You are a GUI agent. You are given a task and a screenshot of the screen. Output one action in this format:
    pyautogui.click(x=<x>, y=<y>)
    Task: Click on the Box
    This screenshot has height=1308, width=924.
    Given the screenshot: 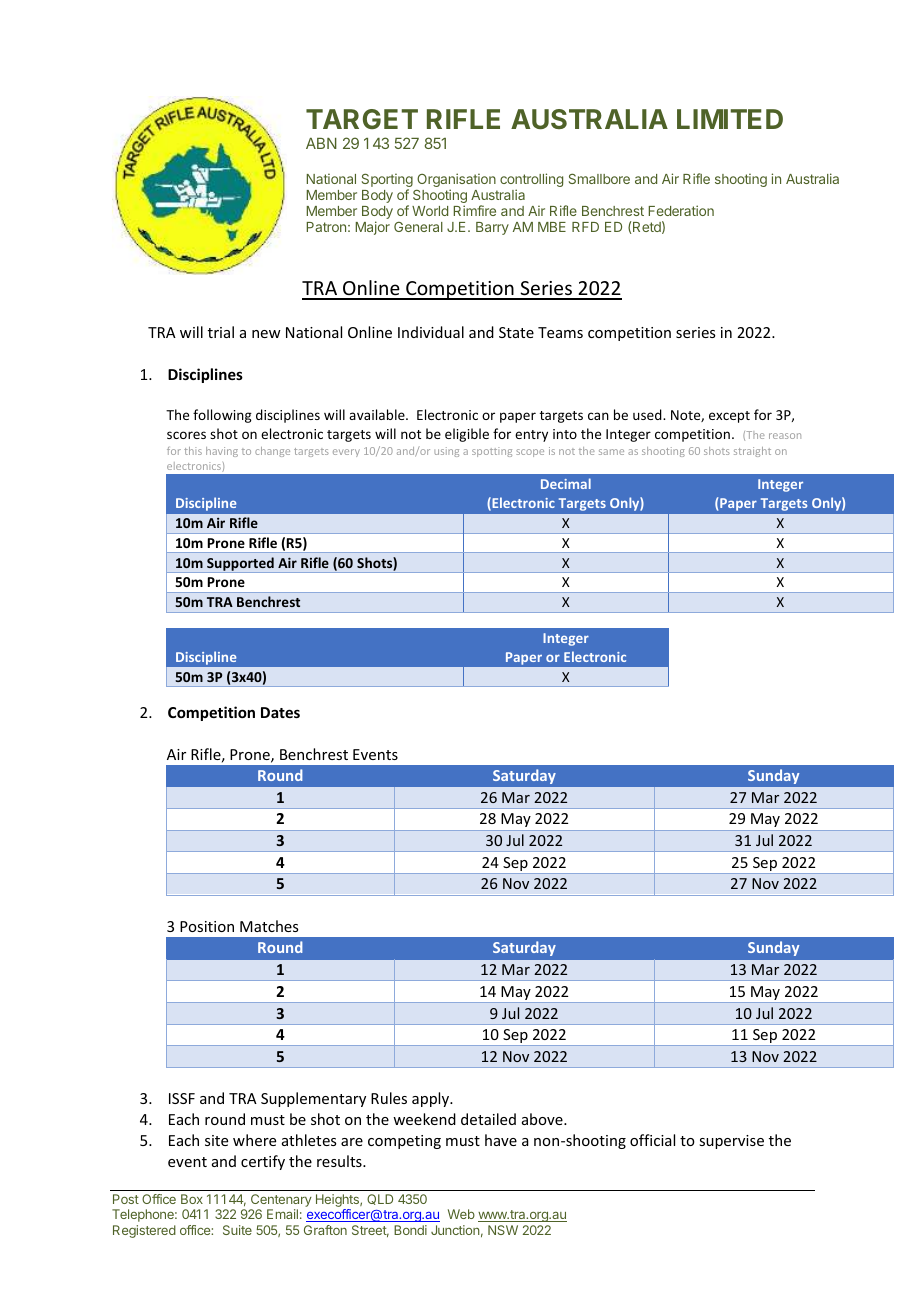 What is the action you would take?
    pyautogui.click(x=192, y=1199)
